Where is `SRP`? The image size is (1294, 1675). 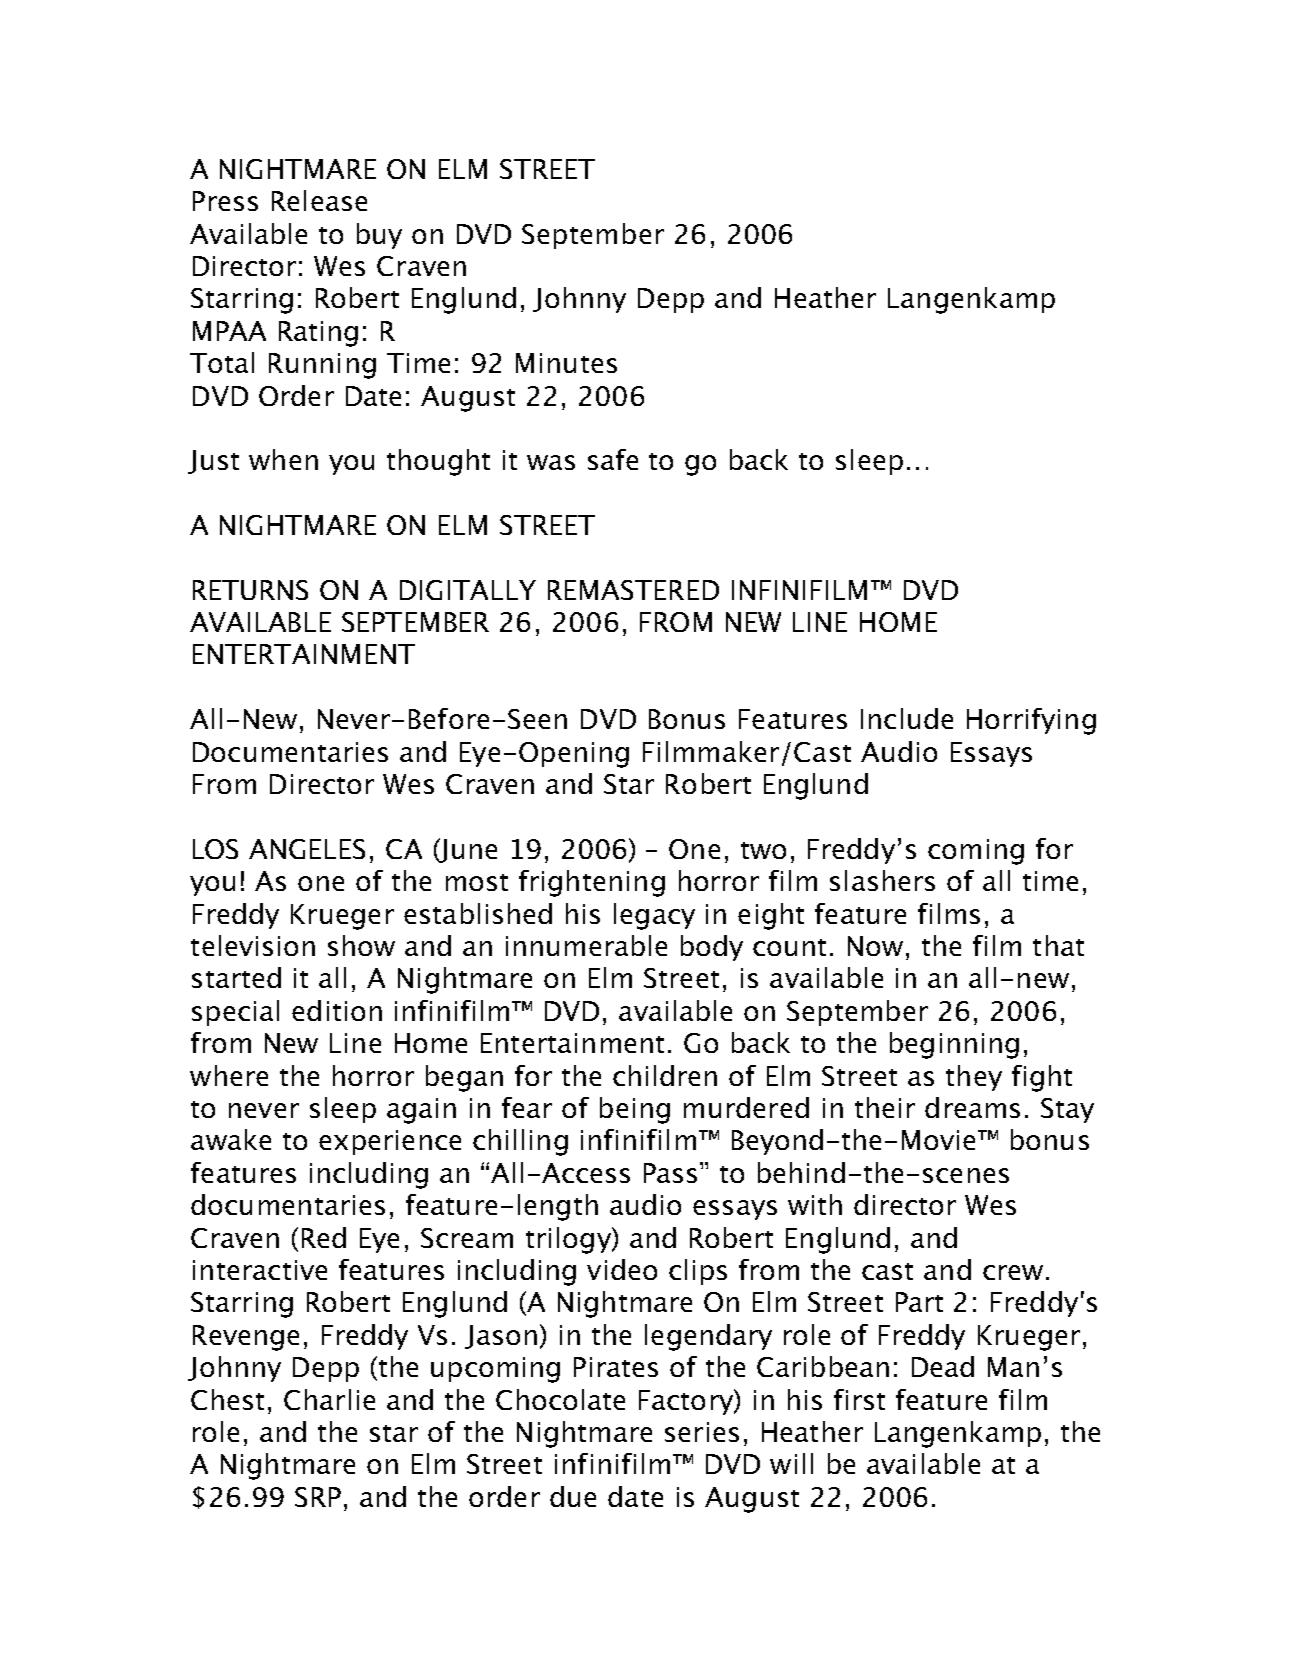 SRP is located at coordinates (318, 1497).
